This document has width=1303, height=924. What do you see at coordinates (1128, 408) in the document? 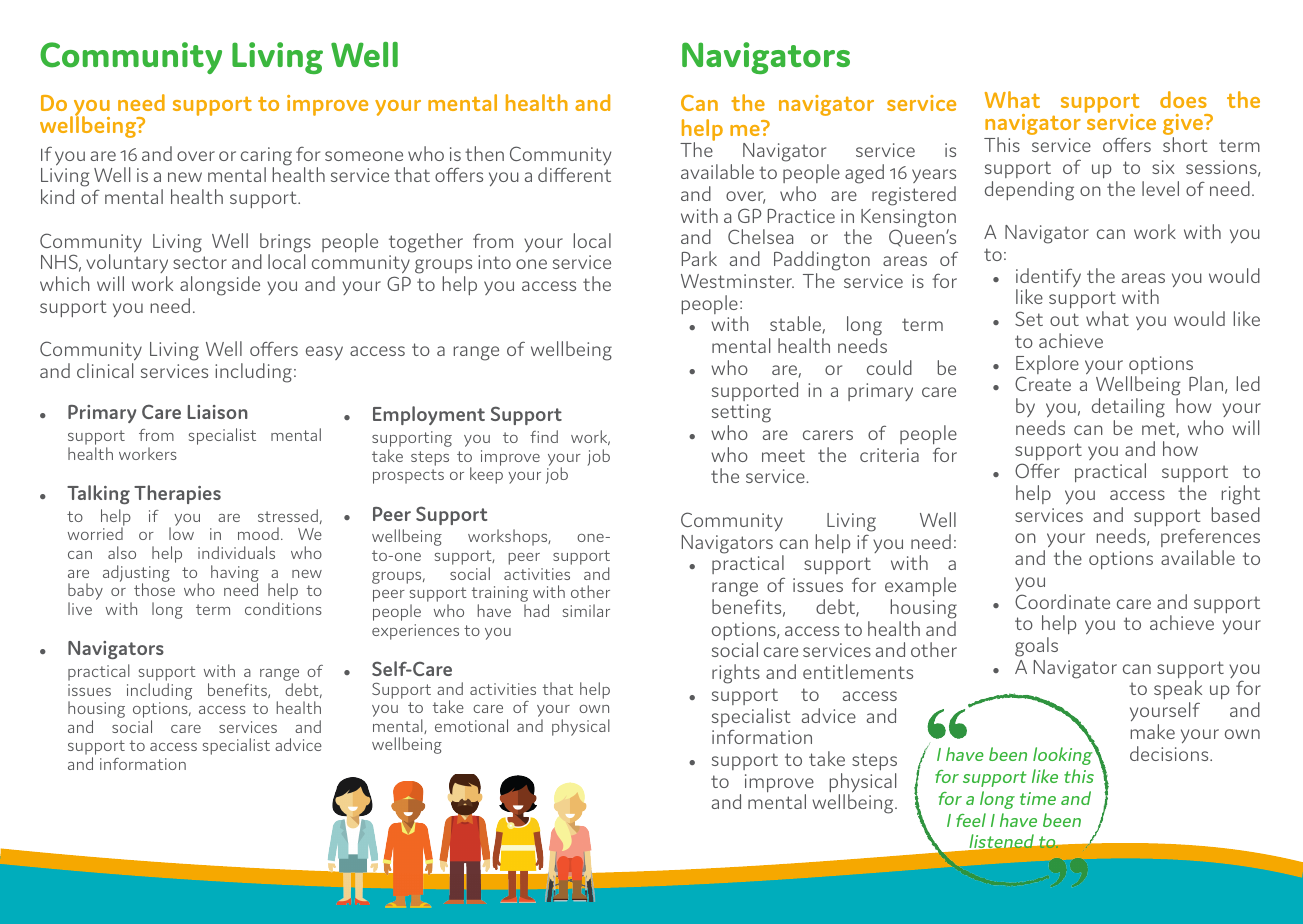
I see `detailing` at bounding box center [1128, 408].
